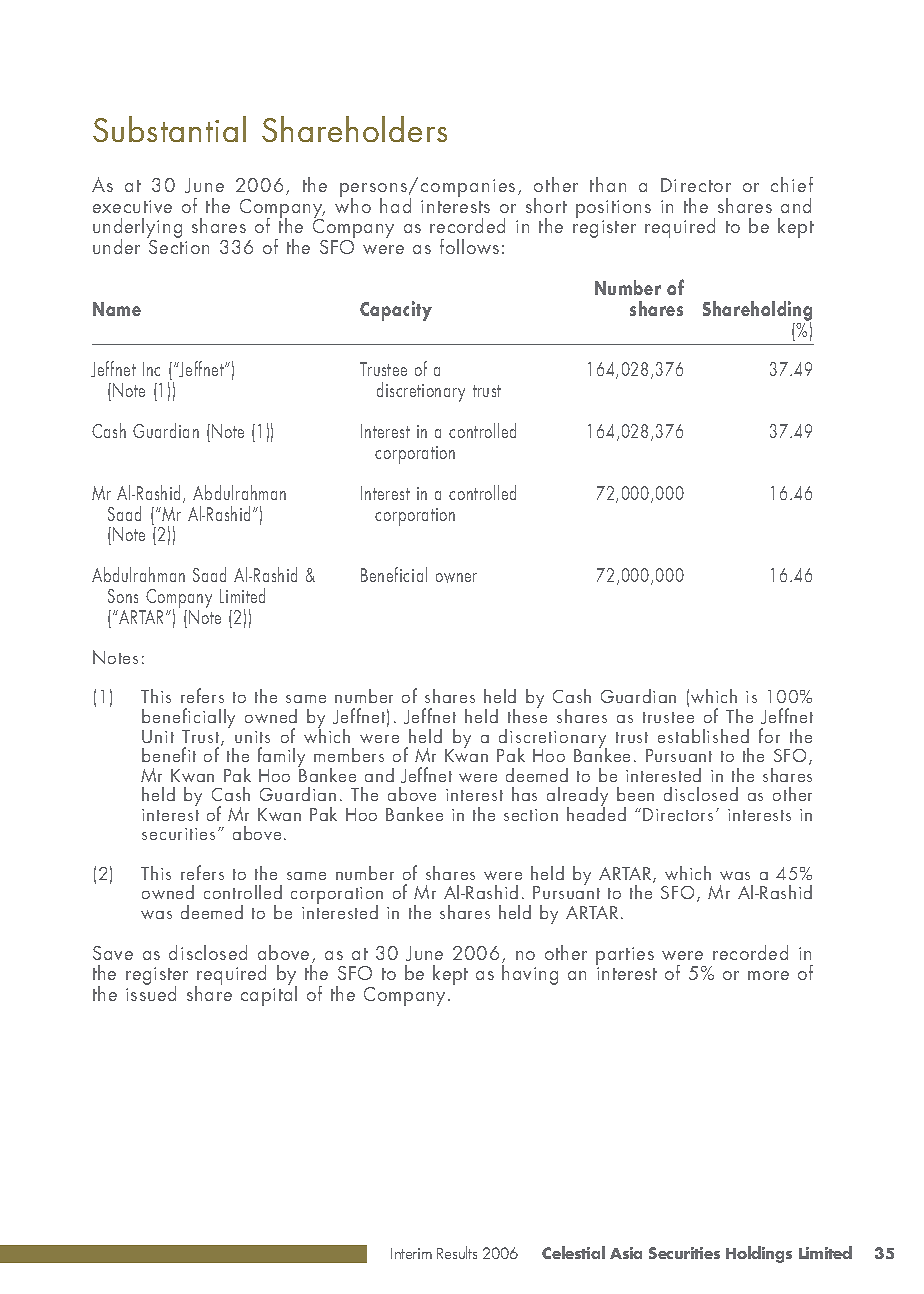 This document has width=924, height=1294. I want to click on chief, so click(792, 184).
